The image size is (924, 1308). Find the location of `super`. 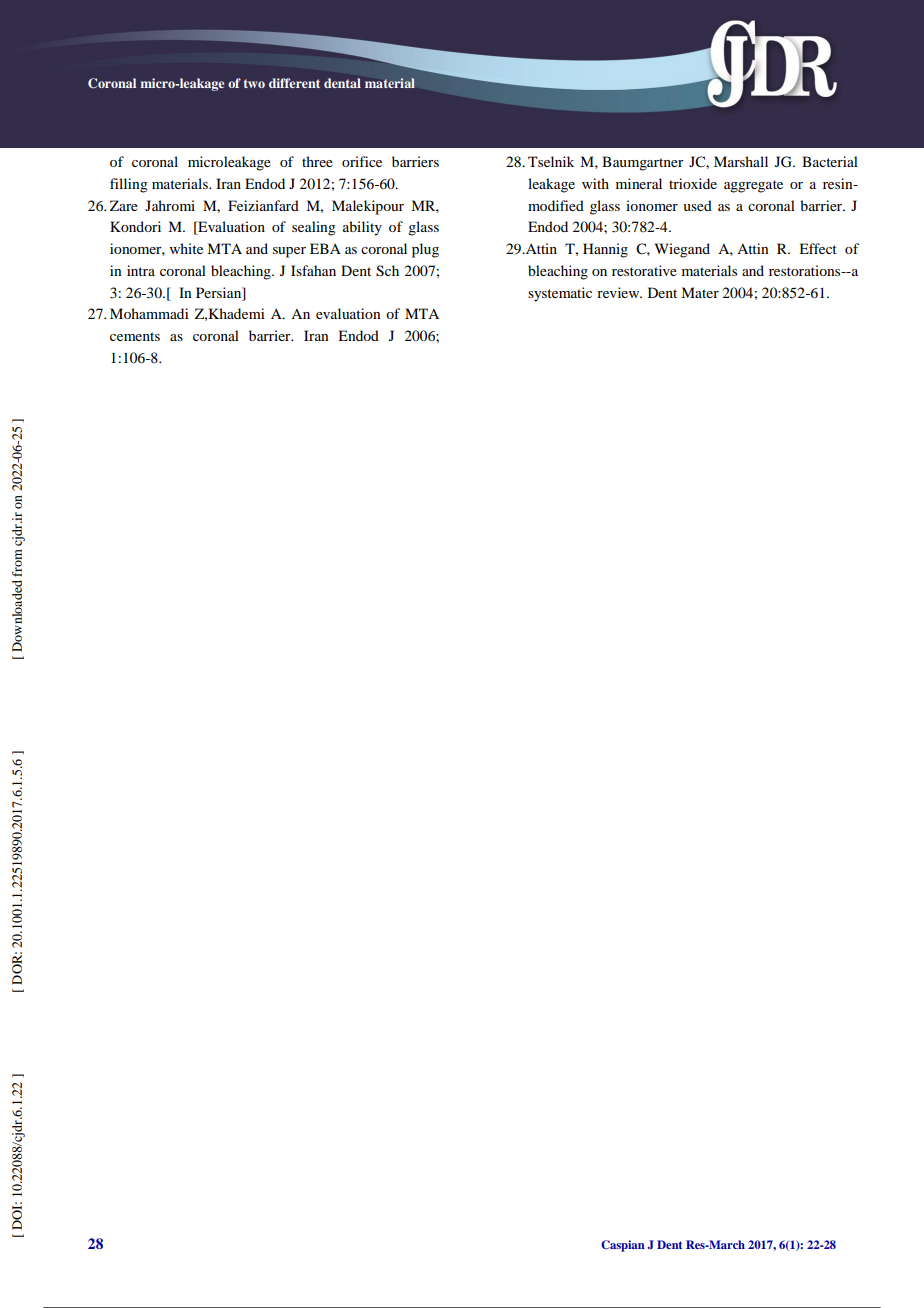

super is located at coordinates (289, 252).
